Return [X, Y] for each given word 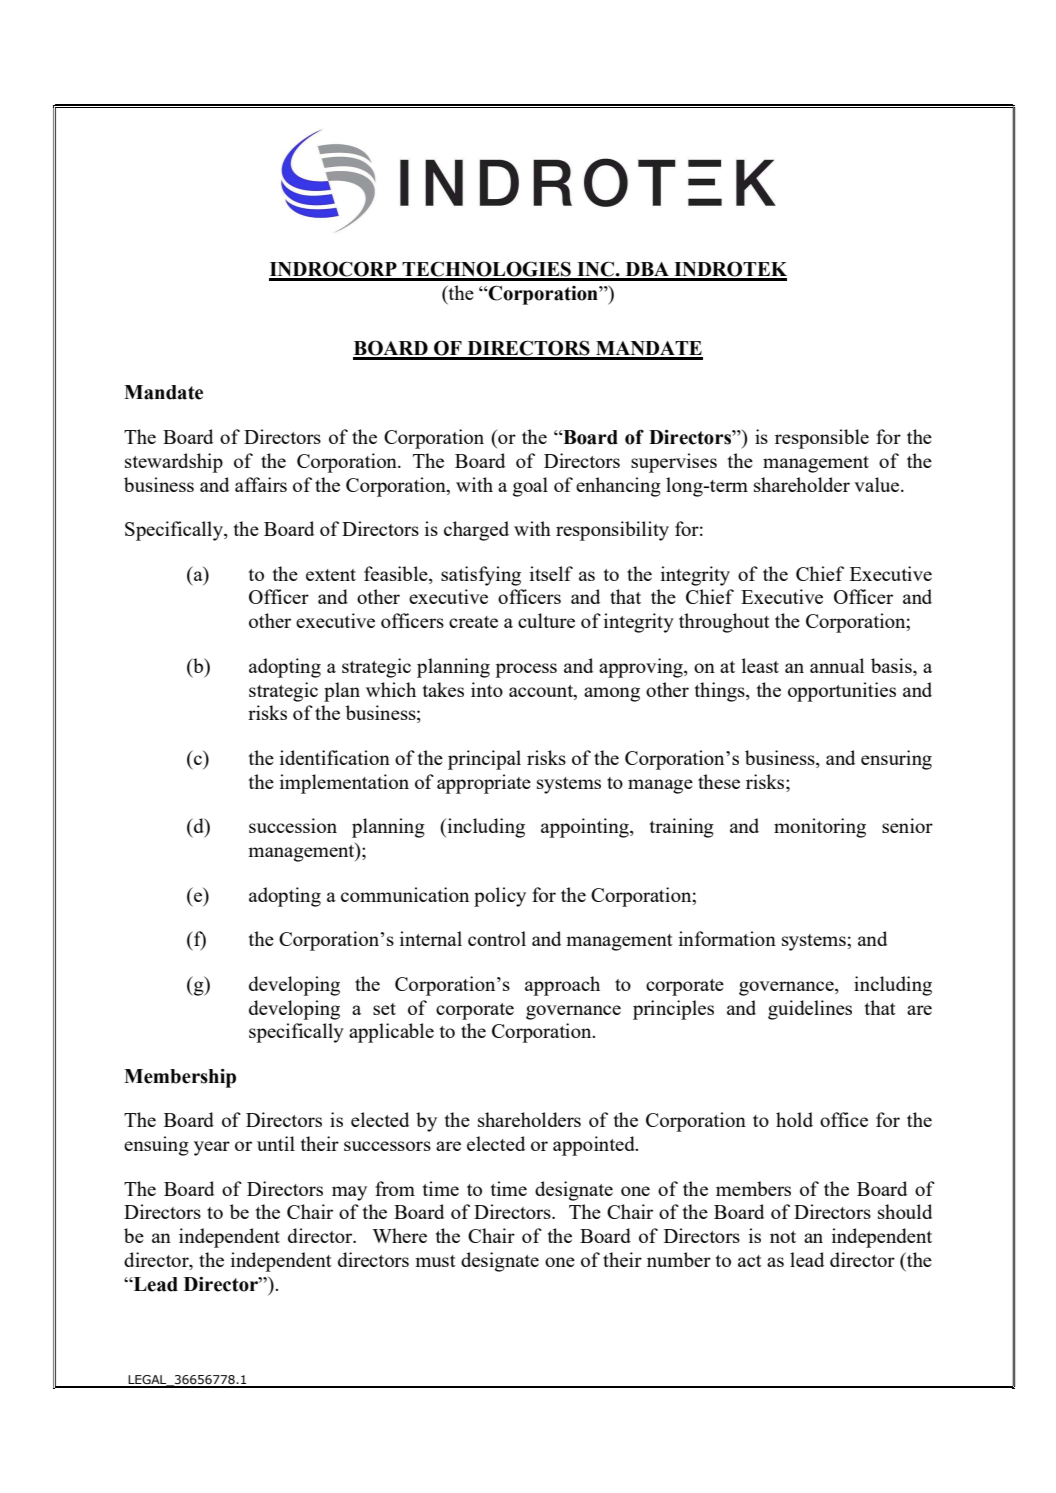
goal [530, 487]
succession [293, 825]
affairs [261, 484]
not [783, 1237]
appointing [586, 828]
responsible [822, 439]
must [435, 1261]
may [349, 1193]
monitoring [820, 828]
